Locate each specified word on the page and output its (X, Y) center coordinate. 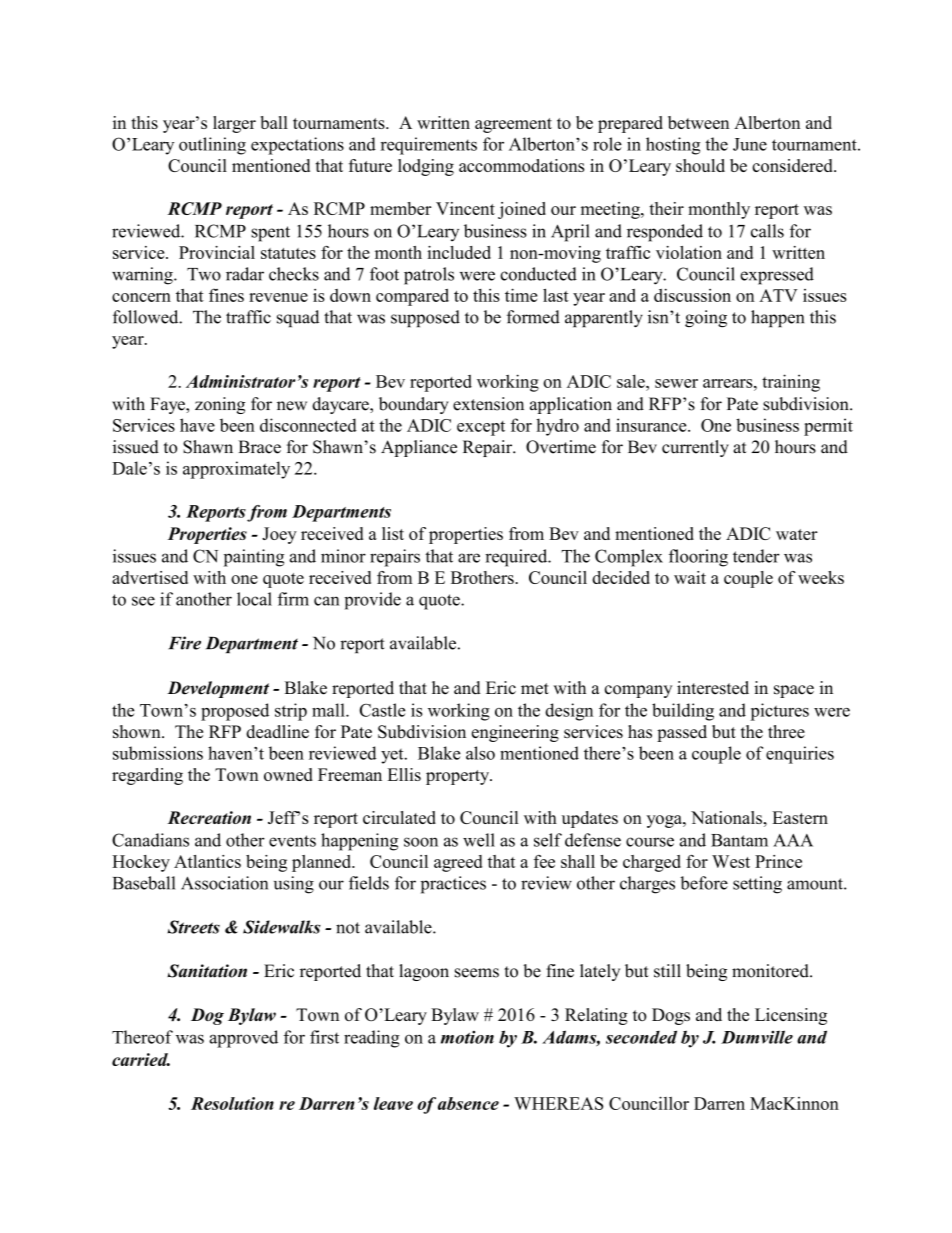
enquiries (800, 755)
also (480, 753)
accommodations (522, 165)
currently (695, 448)
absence (468, 1103)
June (750, 144)
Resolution (232, 1103)
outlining (212, 146)
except (481, 428)
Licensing (791, 1016)
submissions (158, 753)
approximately (236, 470)
